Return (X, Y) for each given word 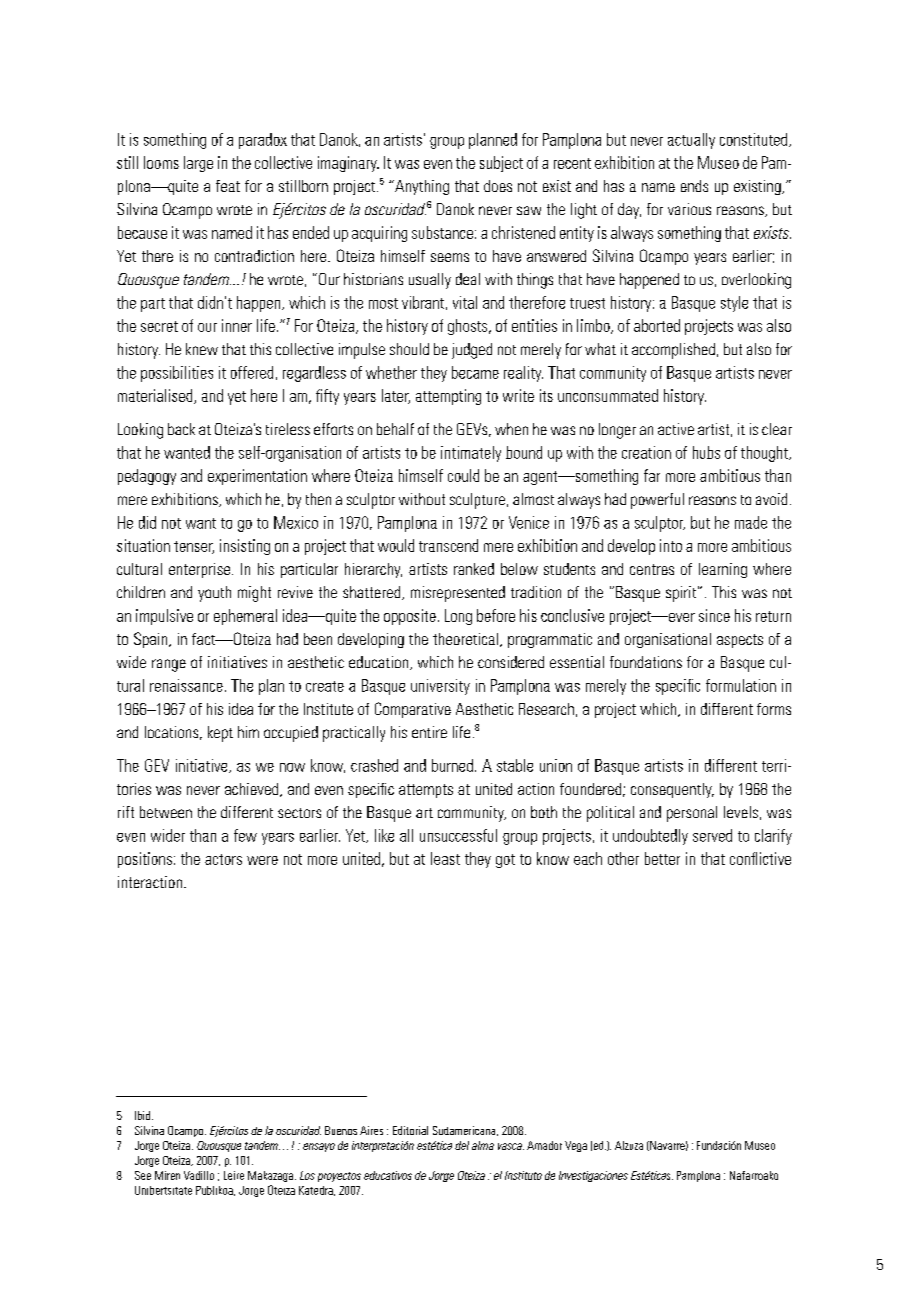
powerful (657, 501)
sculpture (477, 501)
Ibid (142, 1115)
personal (692, 814)
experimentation (257, 477)
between (166, 812)
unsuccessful (458, 835)
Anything (421, 187)
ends (694, 186)
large (198, 164)
